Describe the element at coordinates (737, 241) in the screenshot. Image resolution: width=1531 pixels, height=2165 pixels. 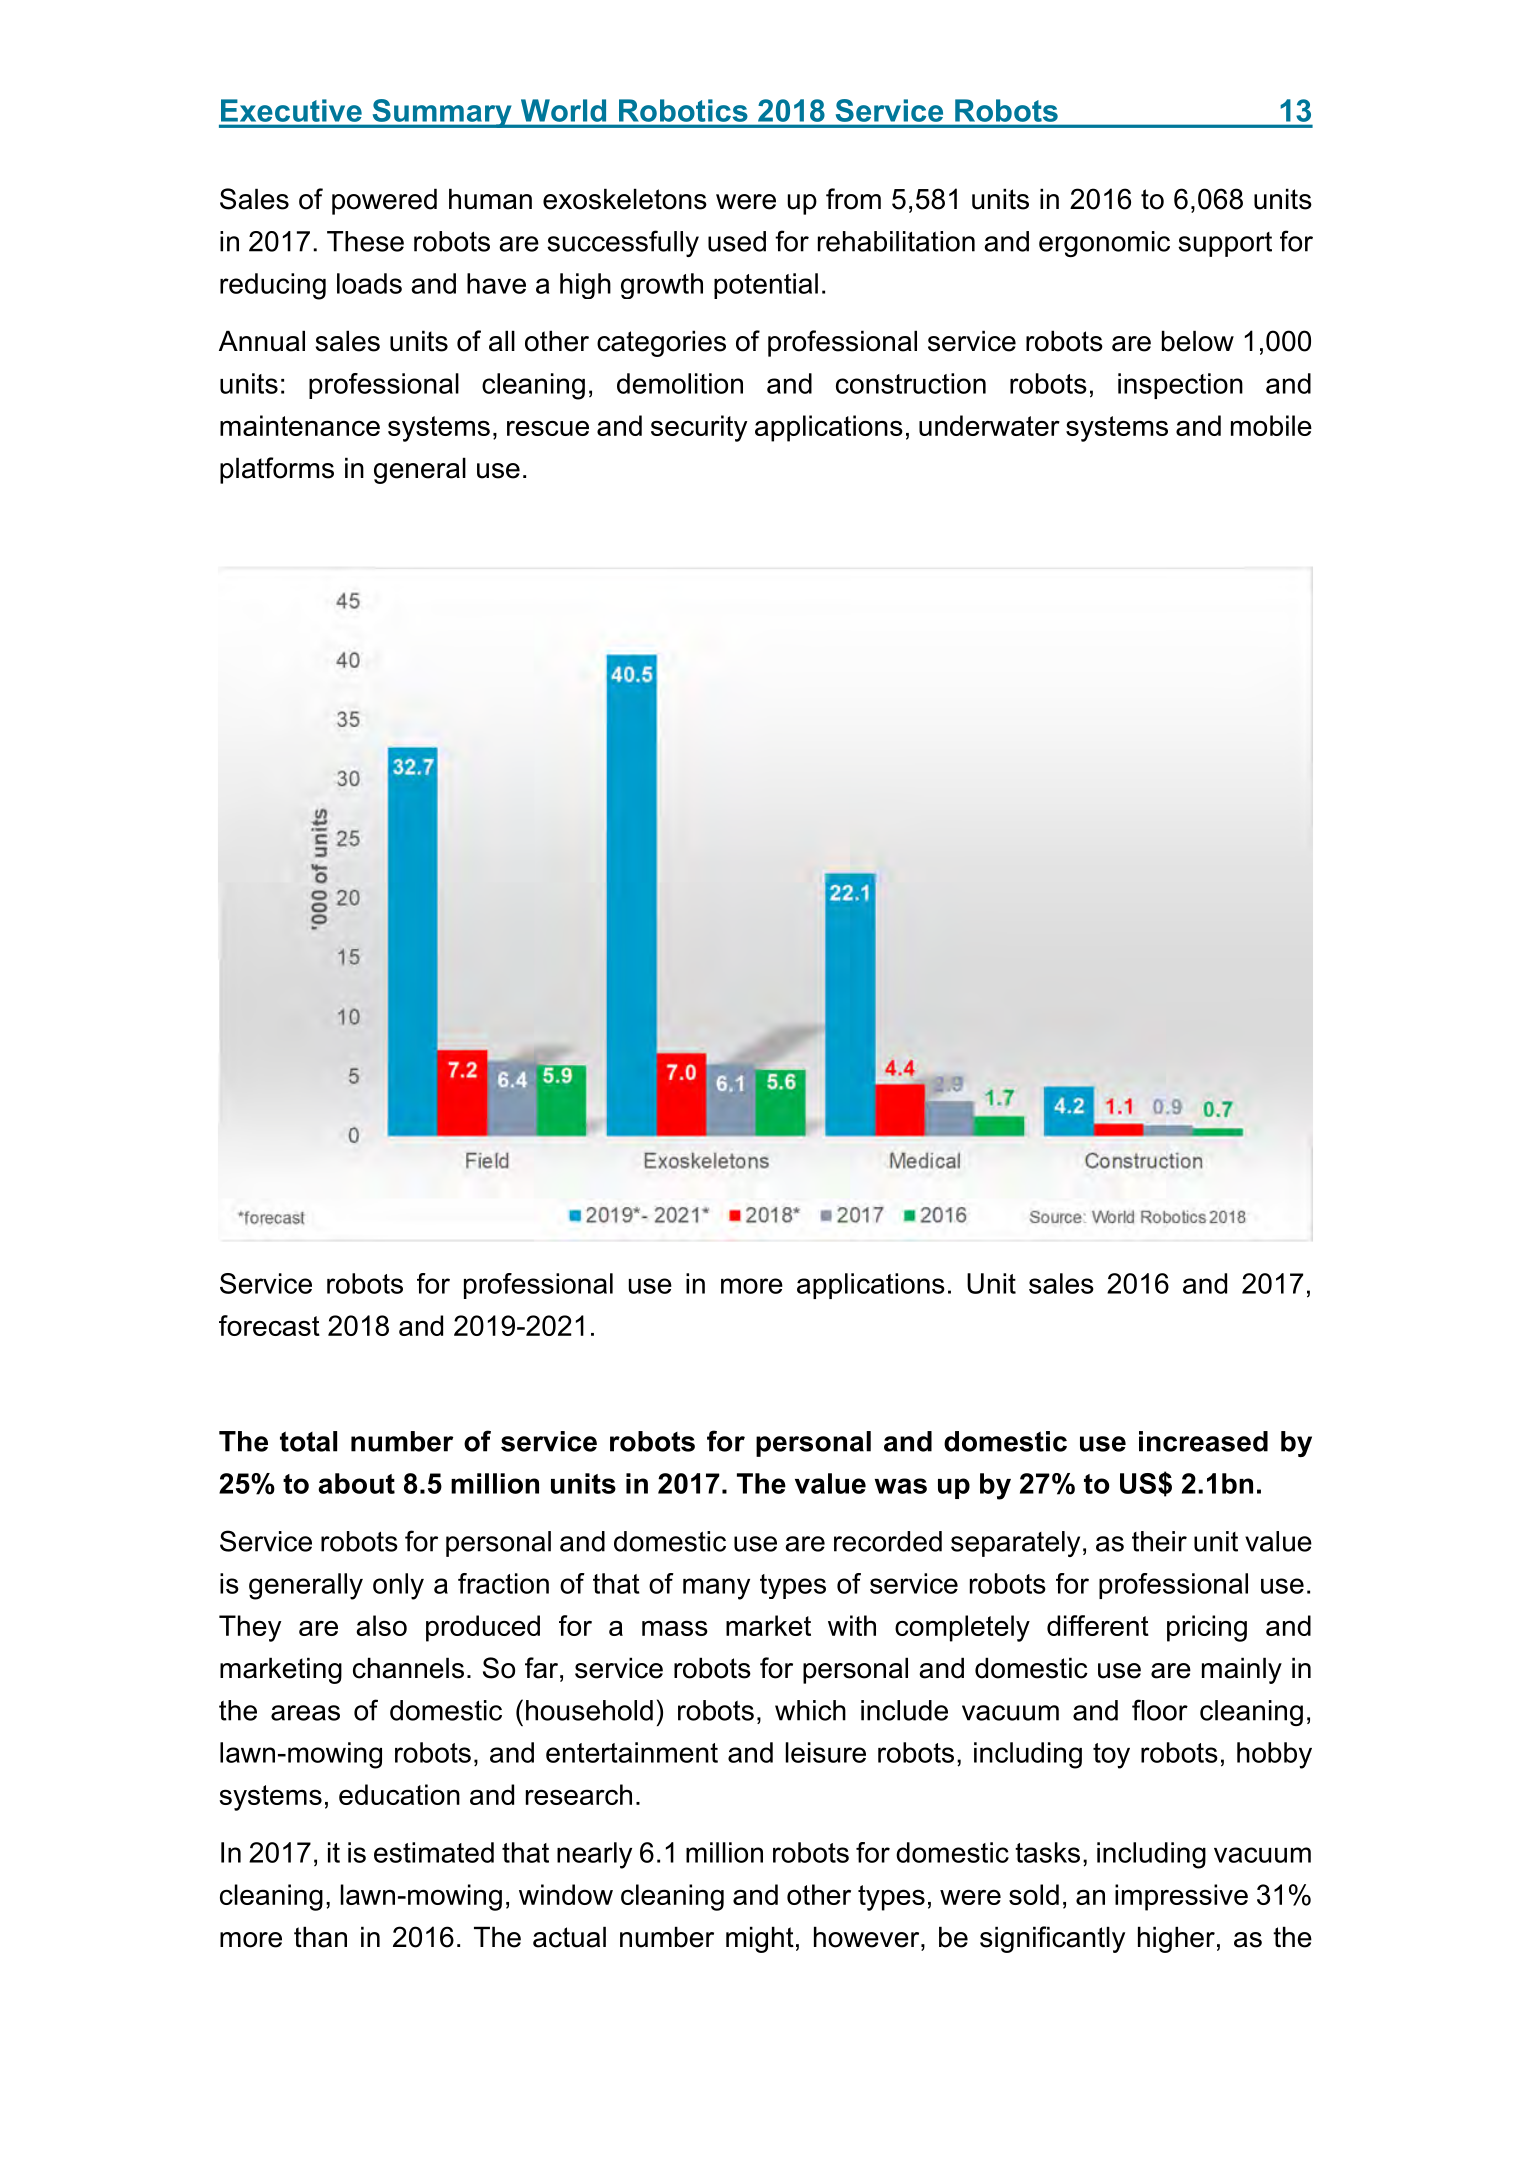
I see `used` at that location.
